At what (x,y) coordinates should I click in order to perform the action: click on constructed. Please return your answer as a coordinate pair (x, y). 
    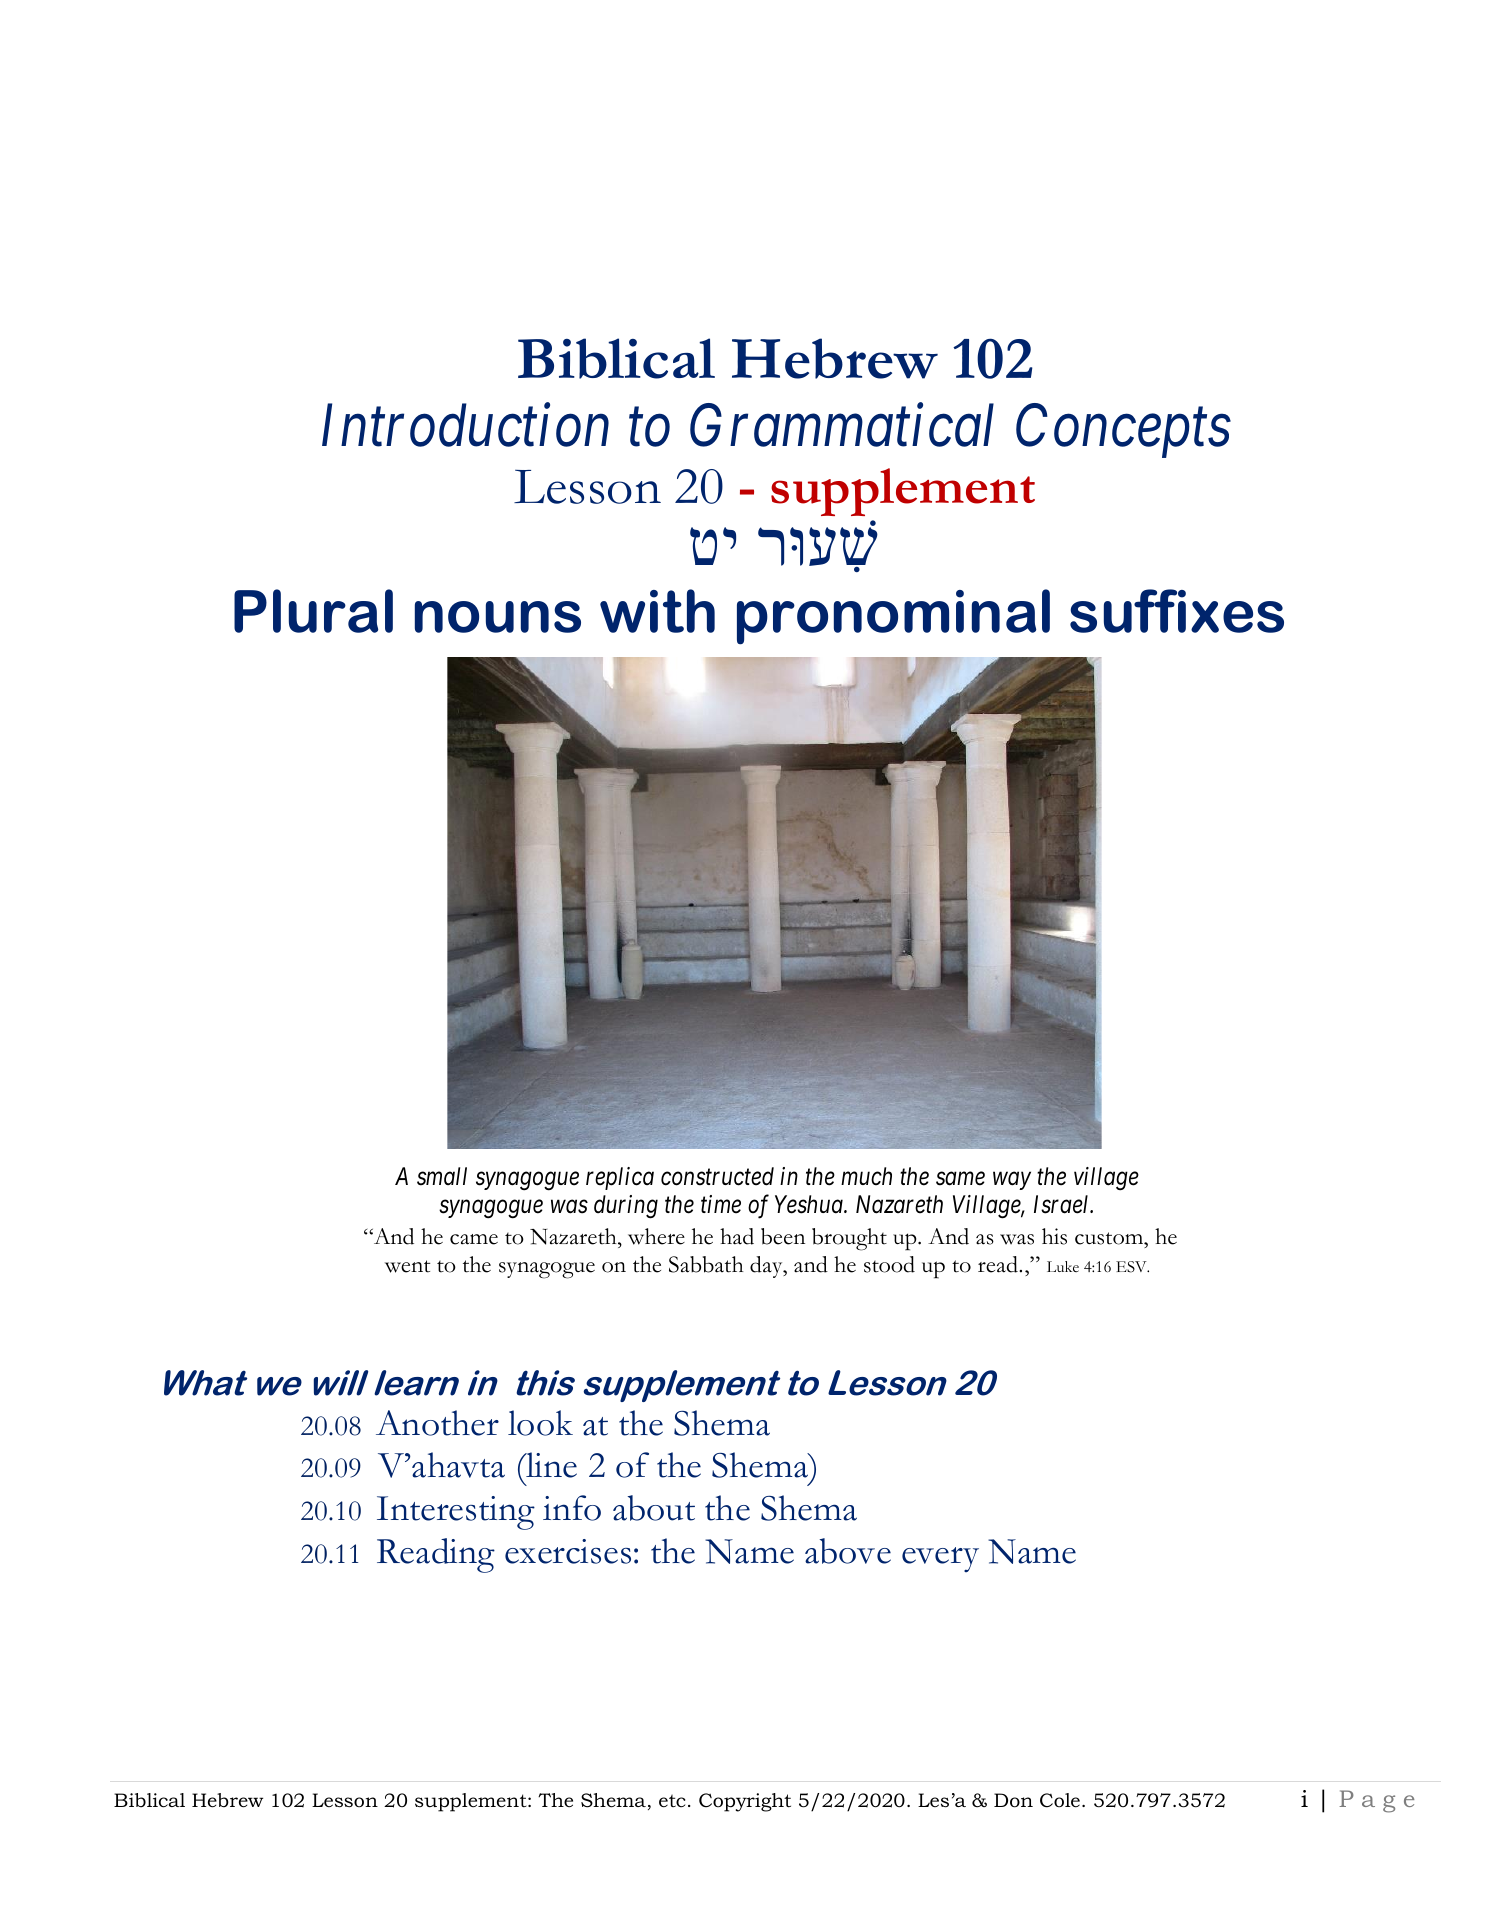
    Looking at the image, I should click on (717, 1176).
